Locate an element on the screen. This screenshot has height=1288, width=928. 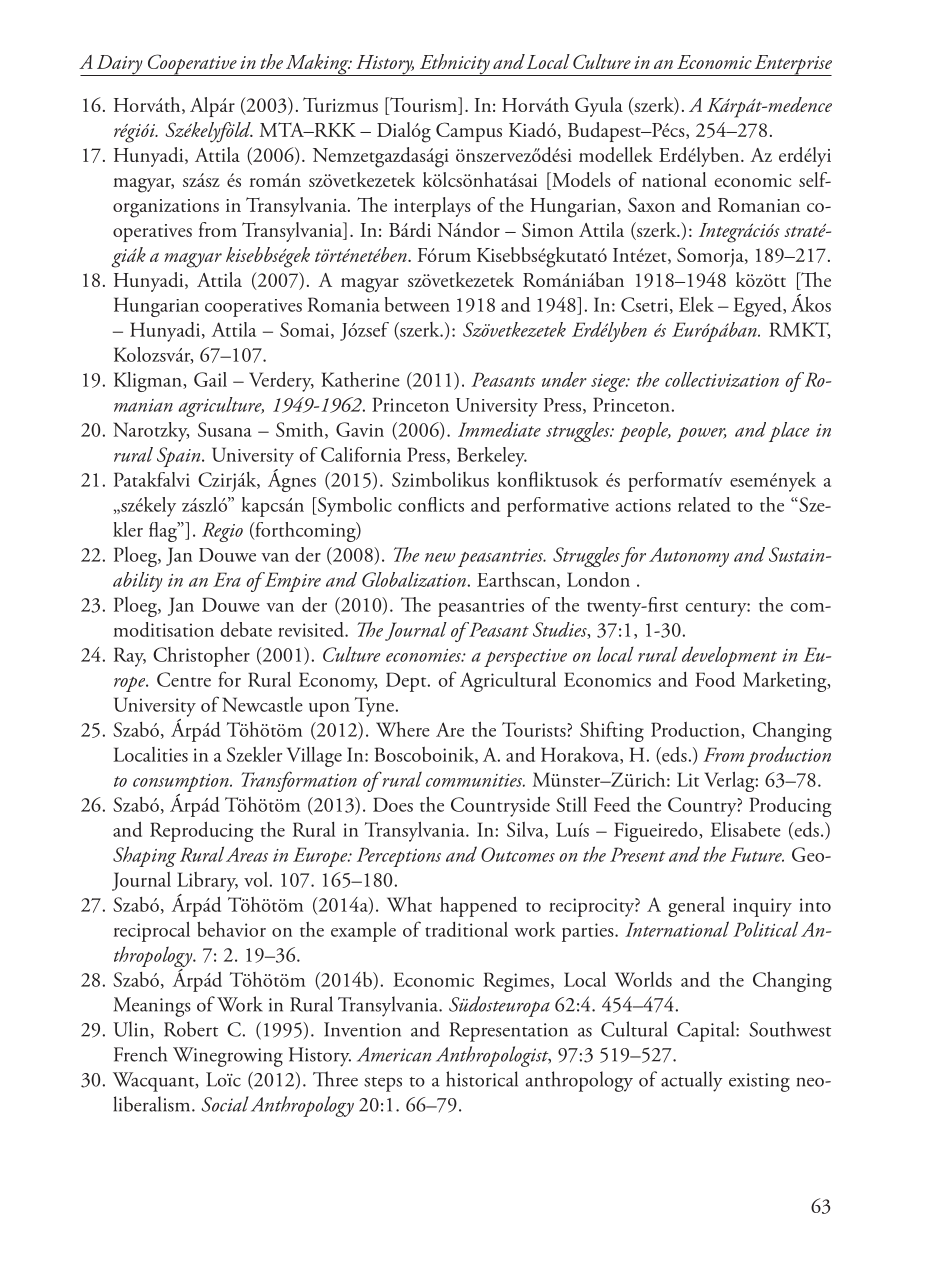
Robert is located at coordinates (191, 1029).
